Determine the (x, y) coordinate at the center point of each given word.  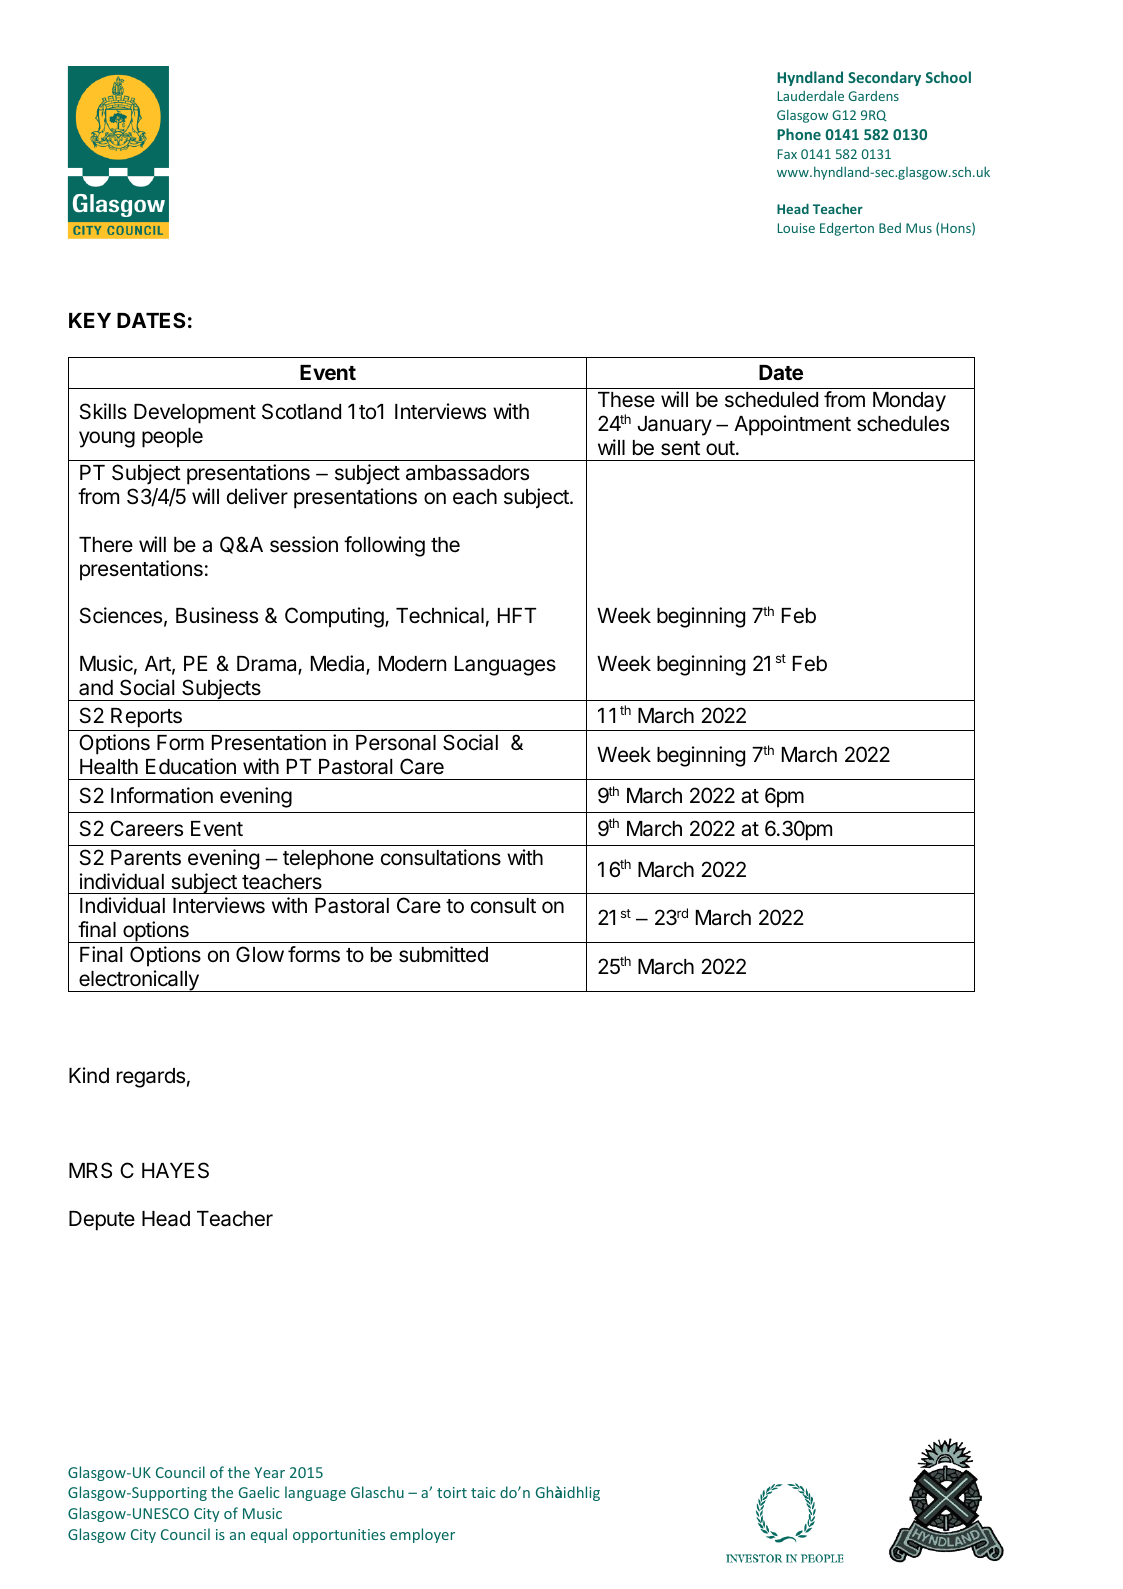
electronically (139, 981)
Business (217, 615)
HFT (517, 615)
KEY (90, 320)
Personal (396, 743)
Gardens (873, 96)
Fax (787, 154)
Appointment (792, 425)
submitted (443, 954)
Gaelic (259, 1492)
